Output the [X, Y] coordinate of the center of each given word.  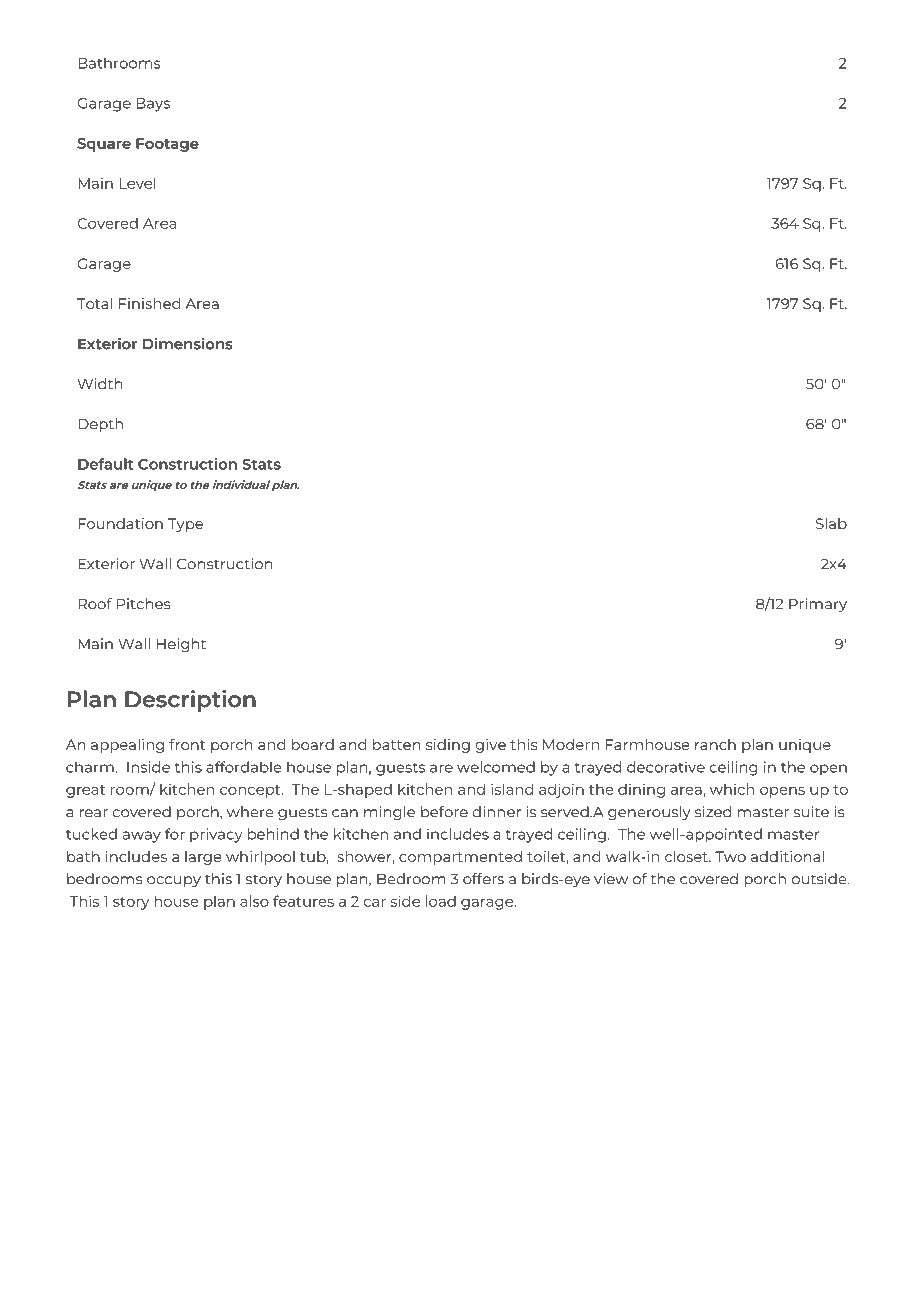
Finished [149, 303]
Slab [831, 523]
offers [483, 879]
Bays [153, 105]
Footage [167, 145]
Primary [818, 605]
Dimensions [187, 344]
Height [181, 645]
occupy [174, 881]
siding [448, 746]
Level [137, 183]
